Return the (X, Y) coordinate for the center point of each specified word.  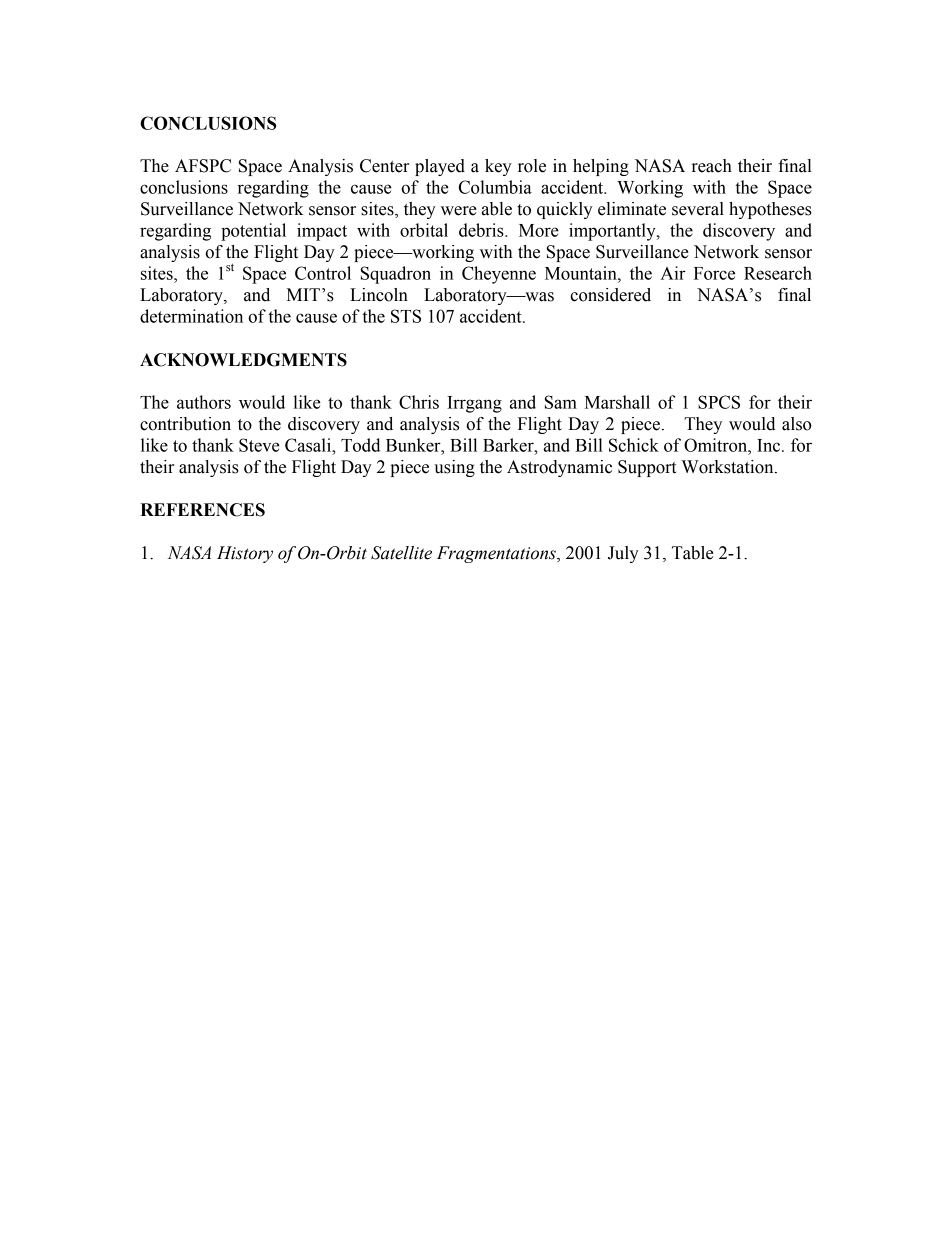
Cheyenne (499, 275)
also (797, 424)
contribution (185, 424)
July (623, 554)
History (245, 554)
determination (191, 316)
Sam (561, 402)
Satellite (401, 553)
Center (384, 166)
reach (712, 166)
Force (714, 273)
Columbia (495, 187)
